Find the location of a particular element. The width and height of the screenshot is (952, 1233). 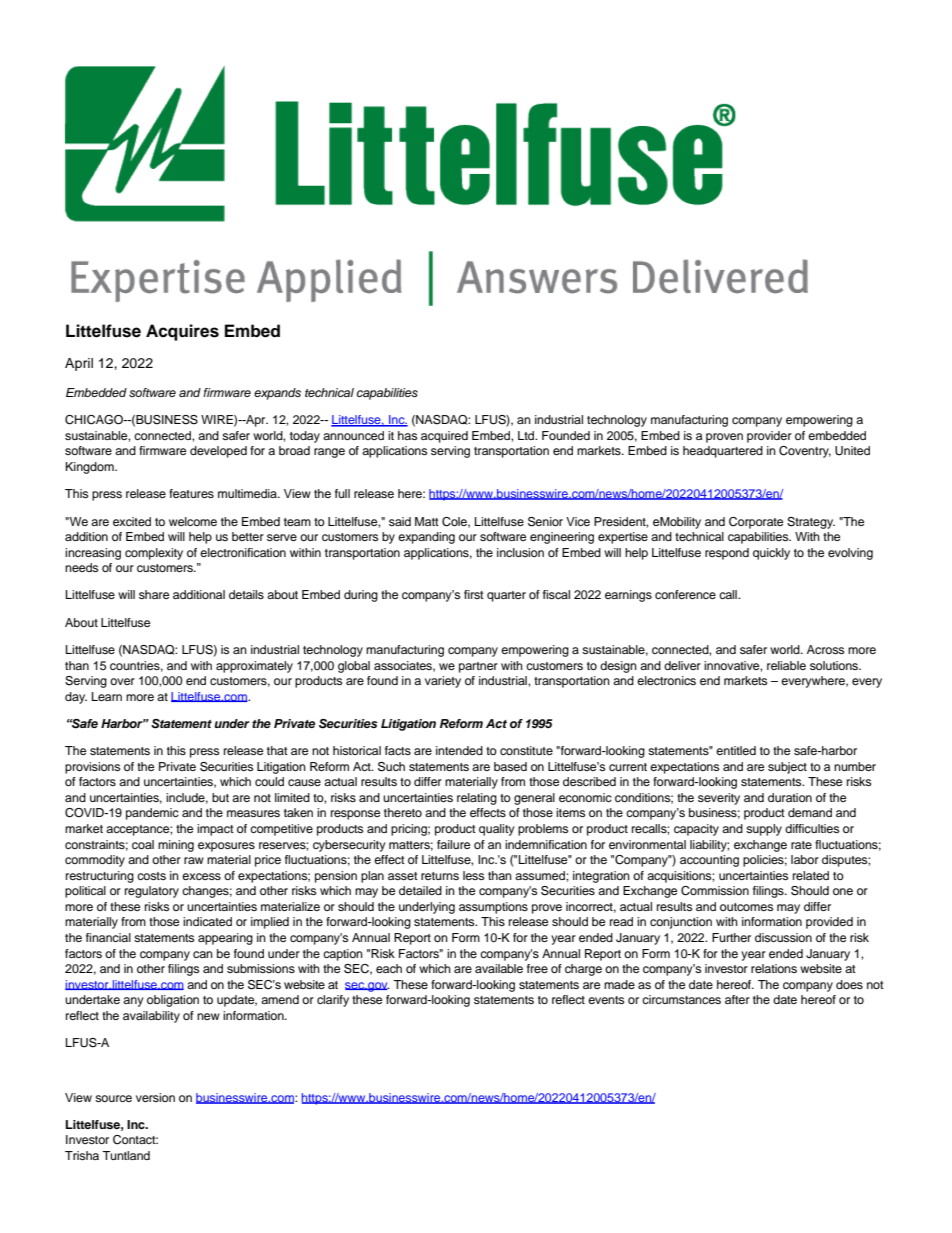

provider is located at coordinates (769, 437).
